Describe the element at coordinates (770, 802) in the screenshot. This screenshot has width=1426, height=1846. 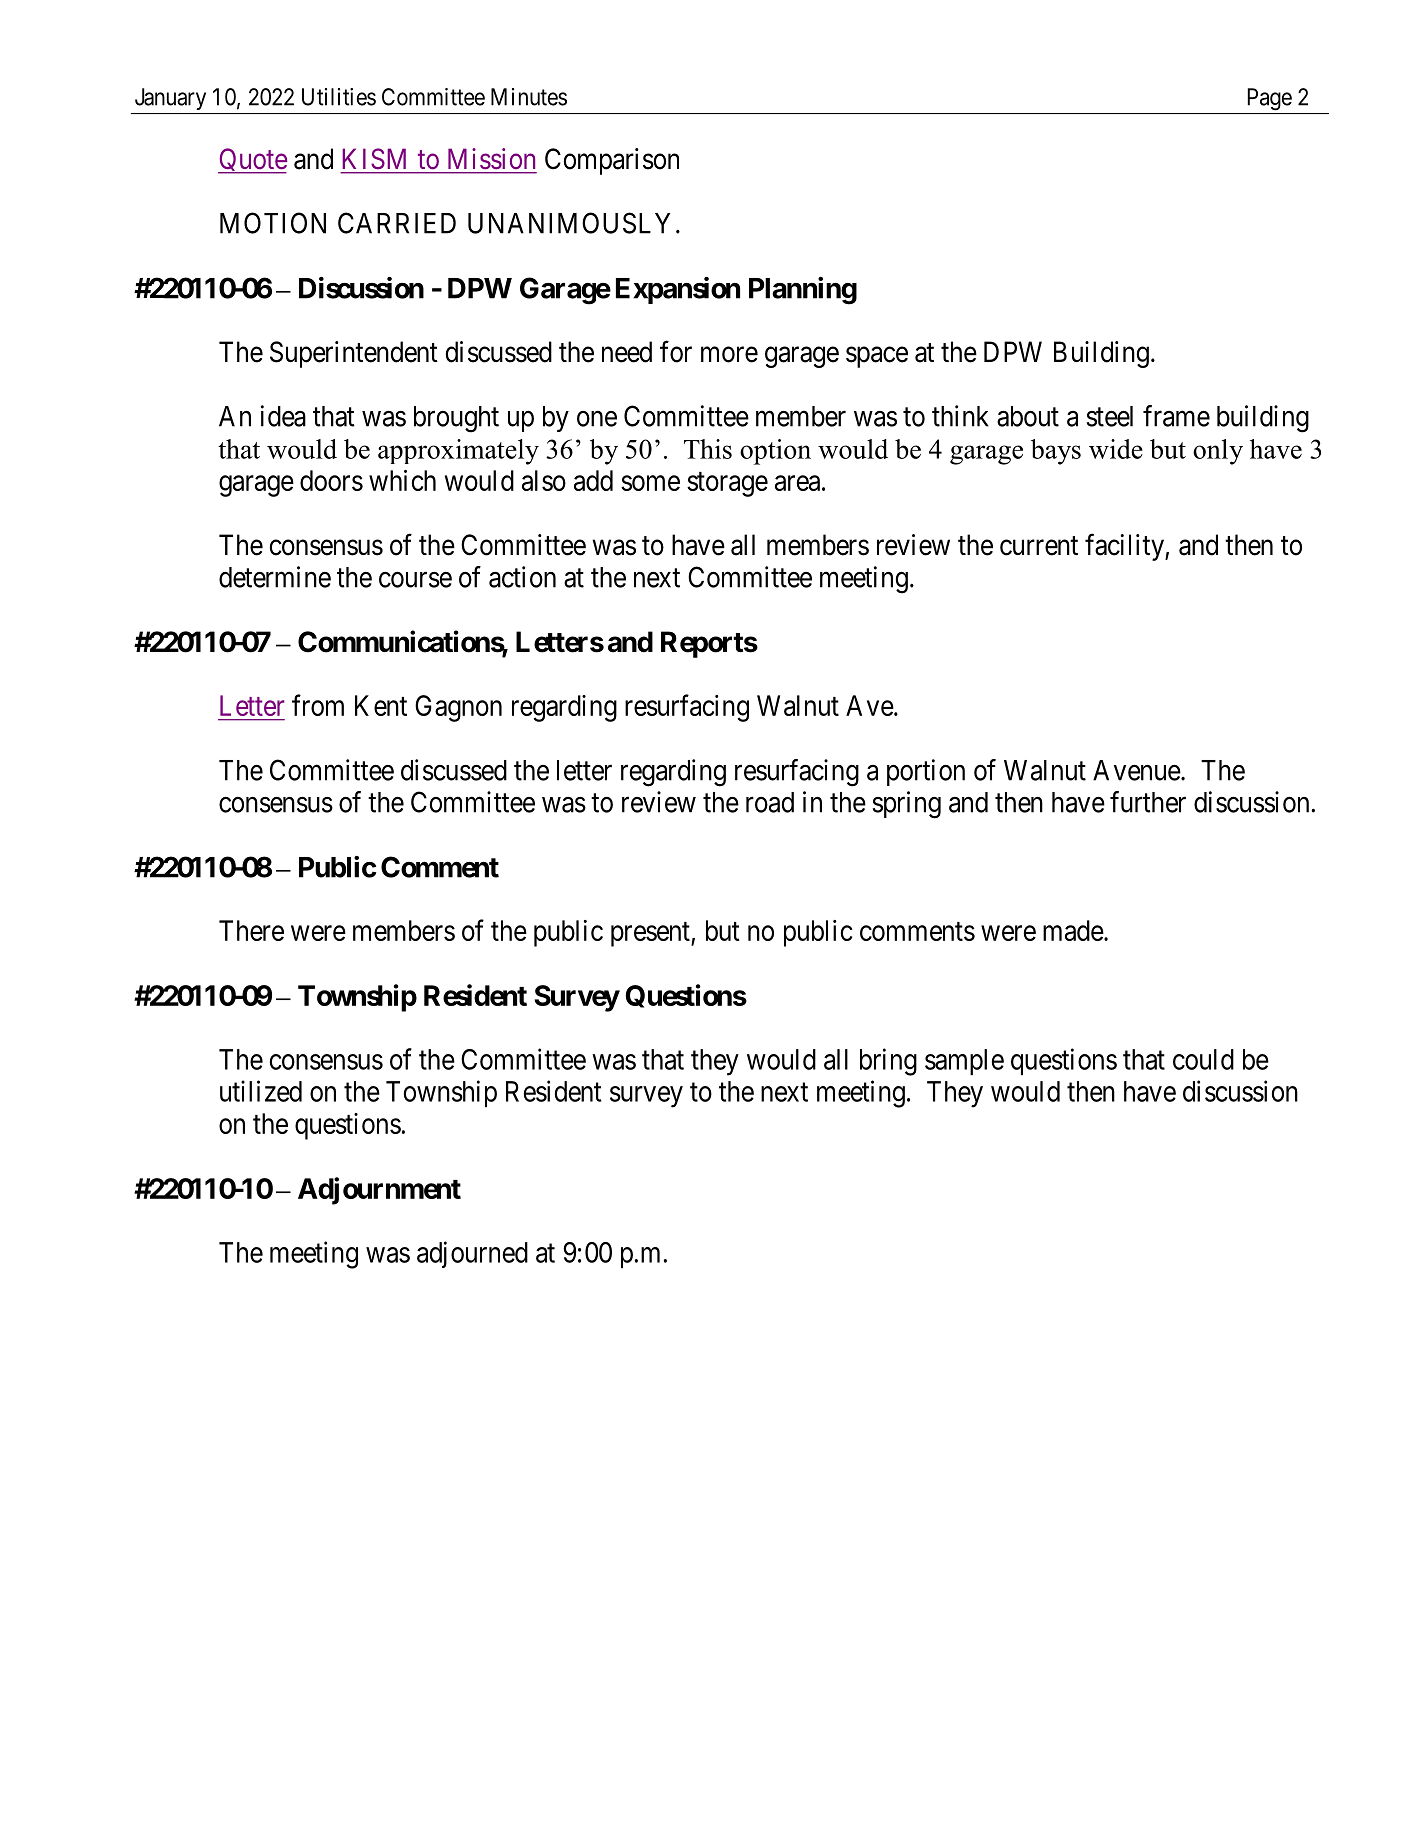
I see `road` at that location.
